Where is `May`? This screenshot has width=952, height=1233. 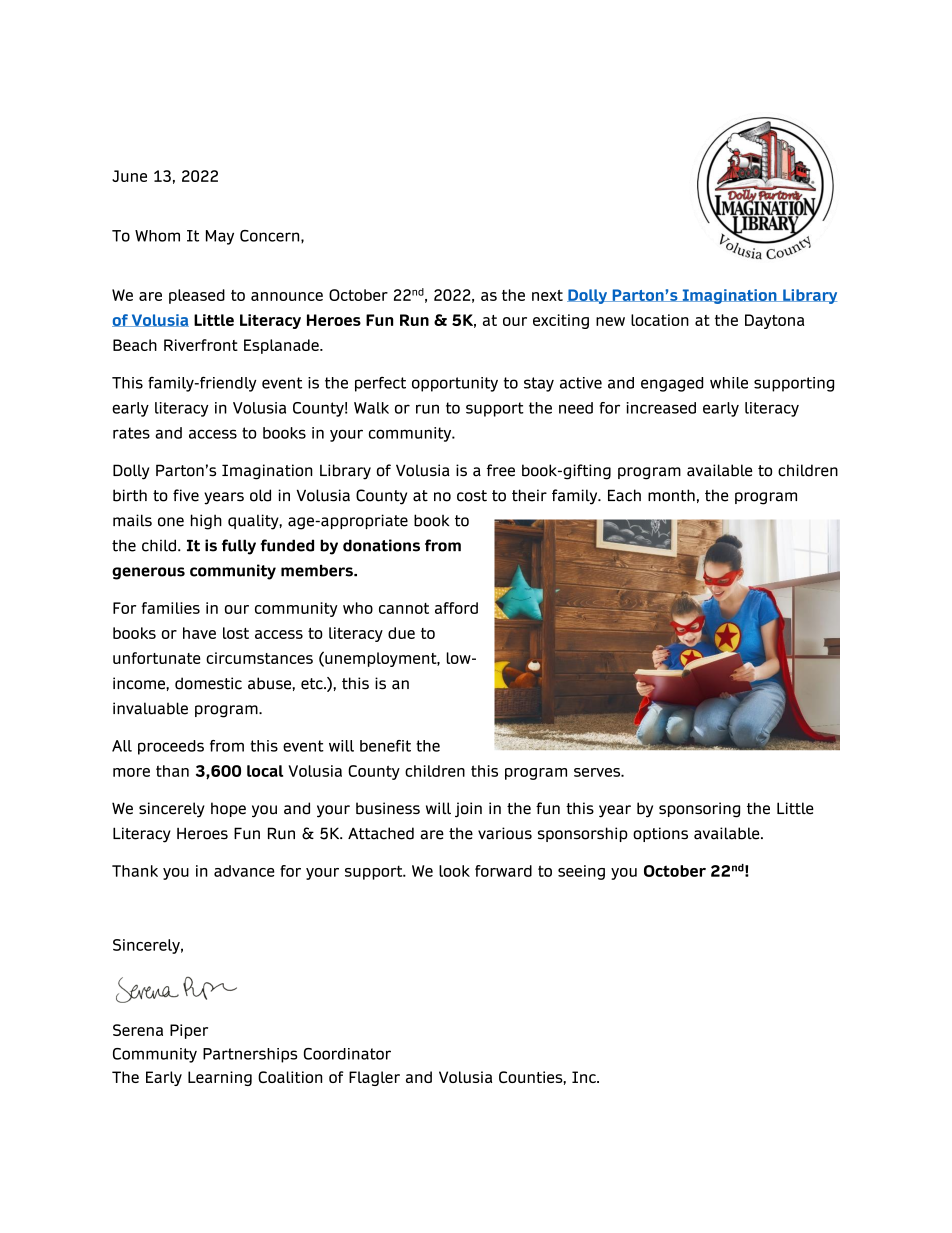
May is located at coordinates (220, 237).
